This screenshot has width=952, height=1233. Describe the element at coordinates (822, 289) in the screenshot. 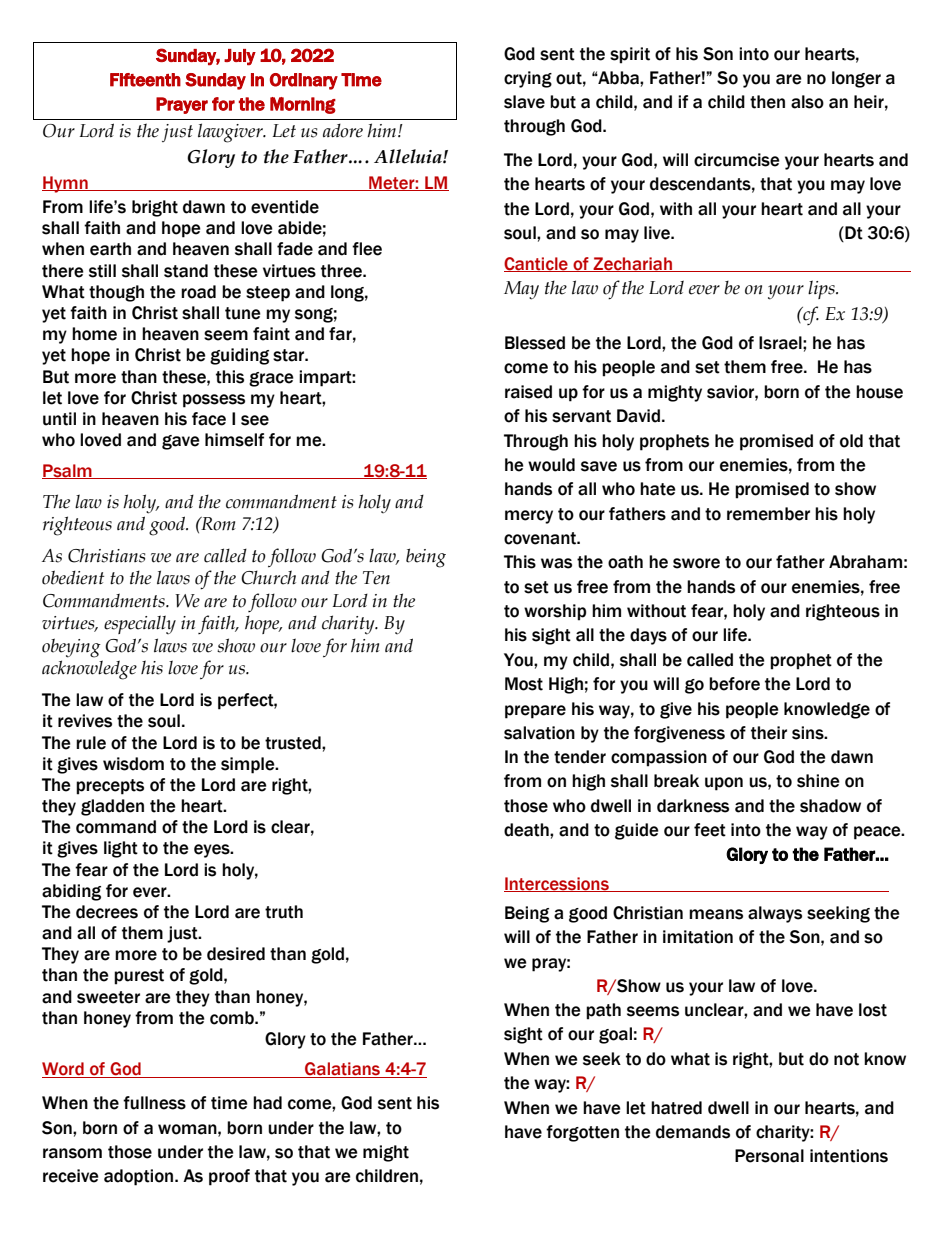

I see `lips` at that location.
